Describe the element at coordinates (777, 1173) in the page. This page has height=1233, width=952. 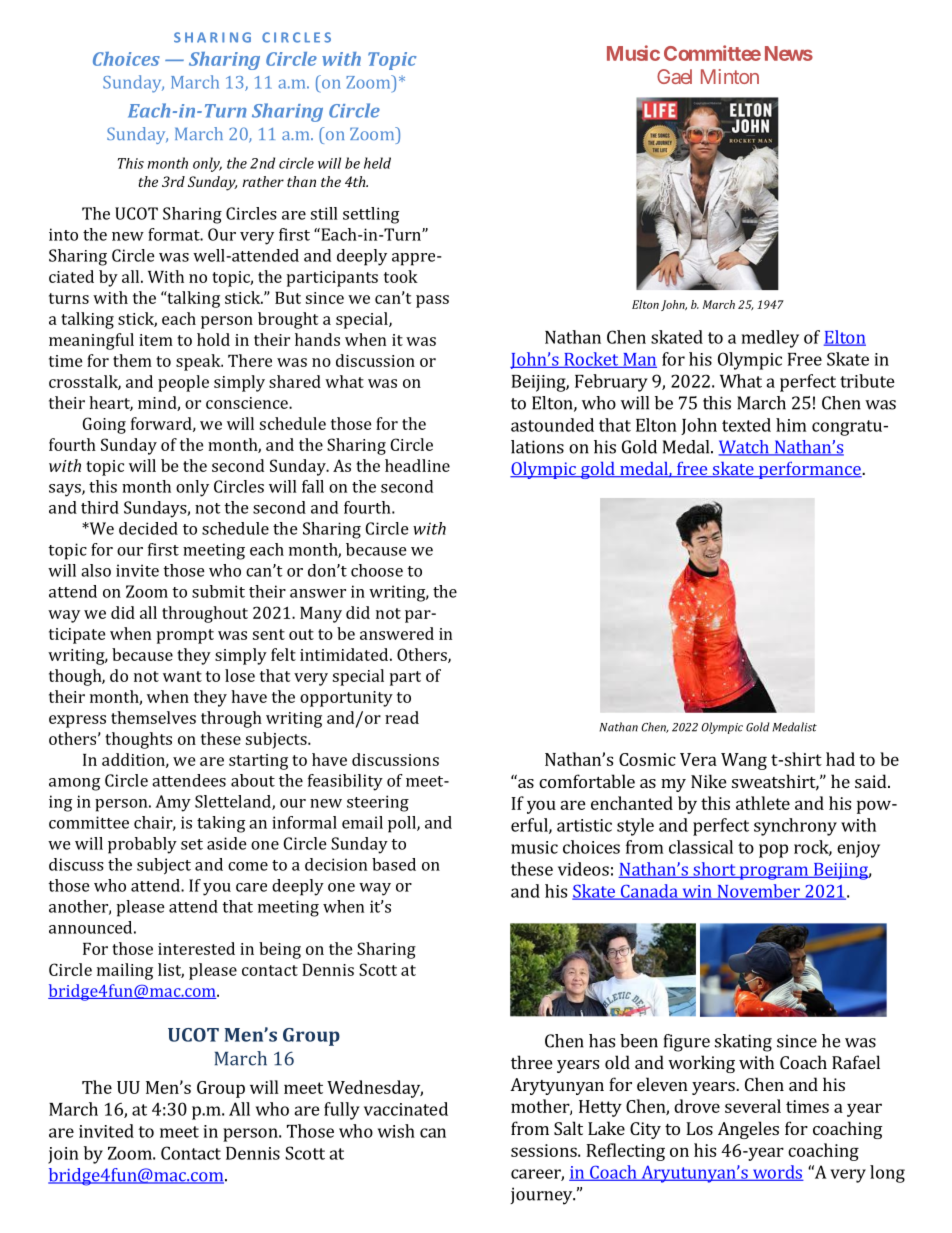
I see `words` at that location.
